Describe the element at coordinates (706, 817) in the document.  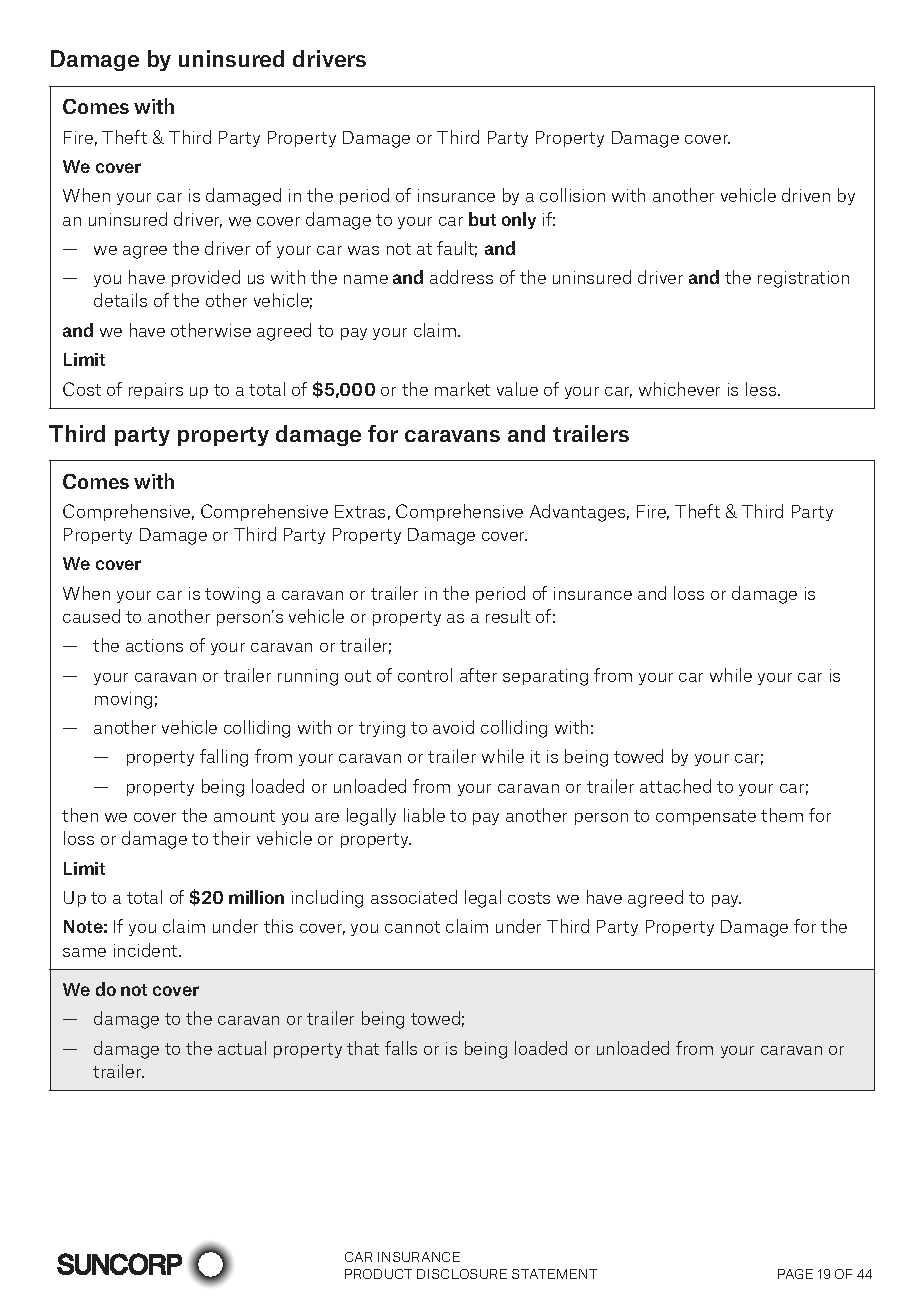
I see `compensate` at that location.
